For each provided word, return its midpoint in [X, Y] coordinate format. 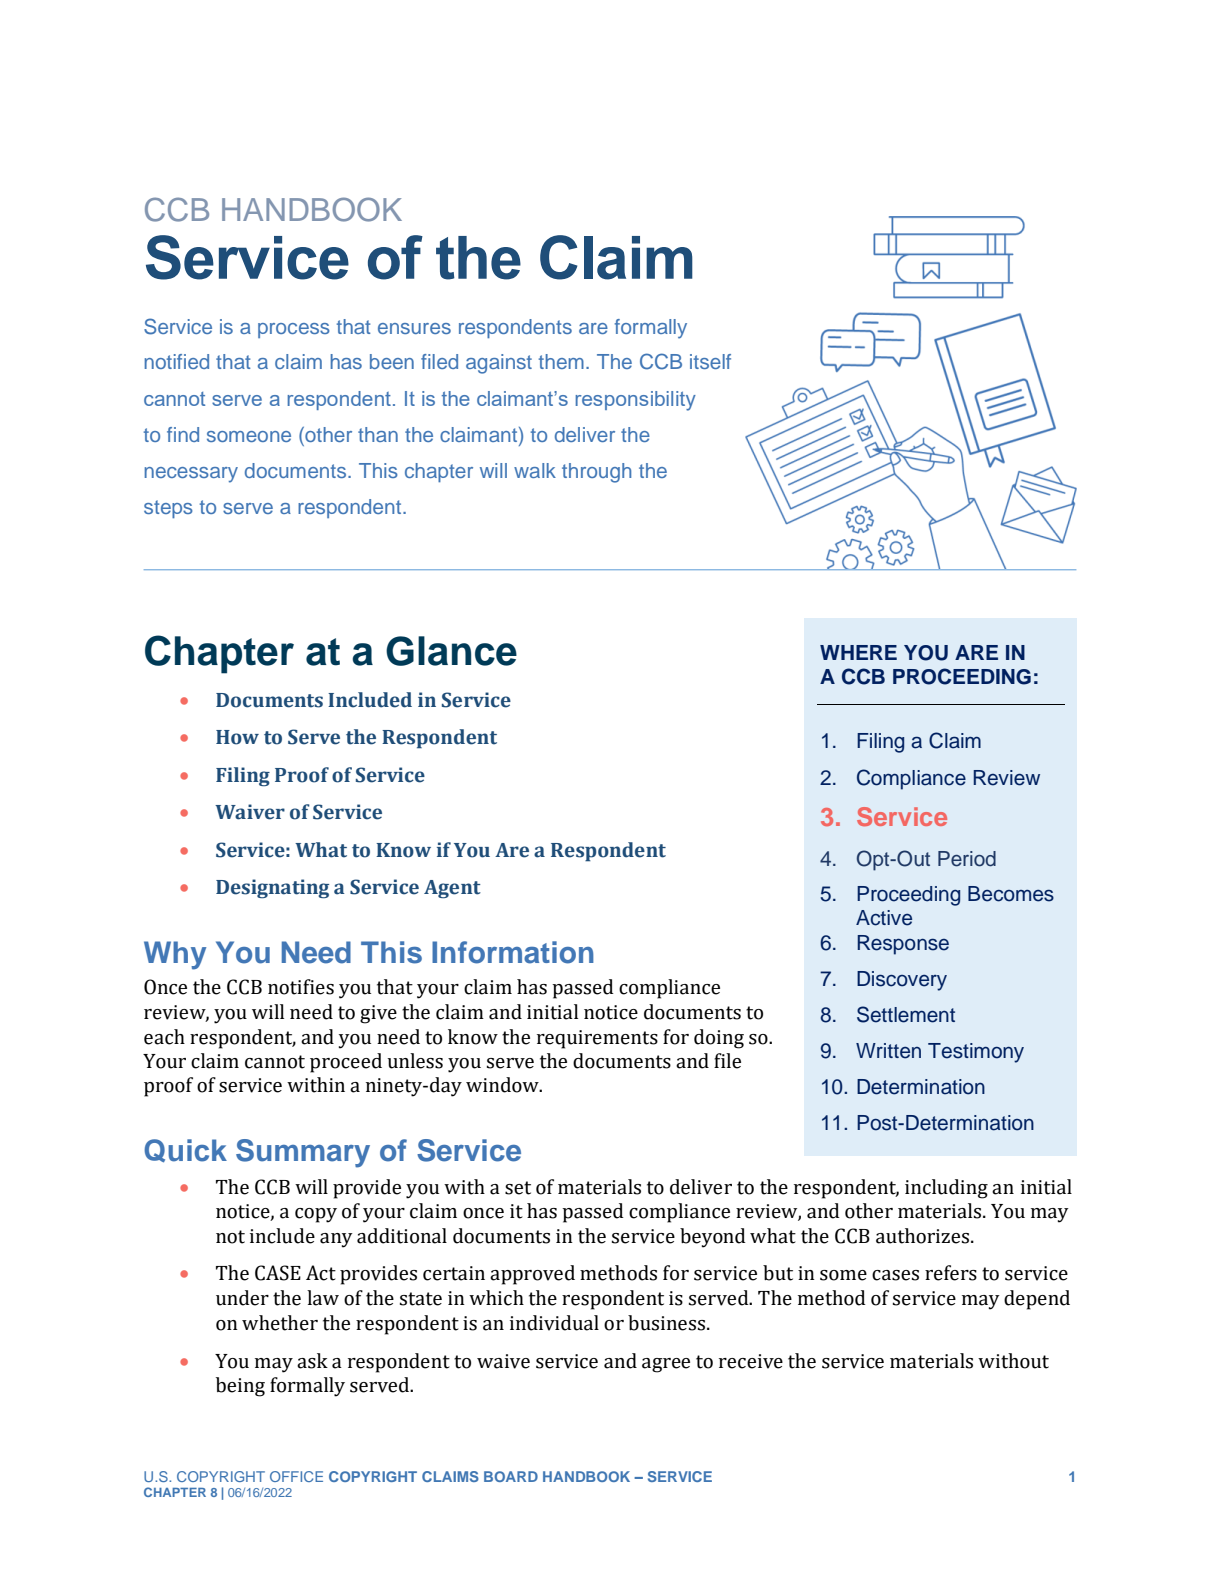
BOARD [511, 1476]
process [294, 330]
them [561, 361]
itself [710, 361]
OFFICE [296, 1476]
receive [751, 1361]
